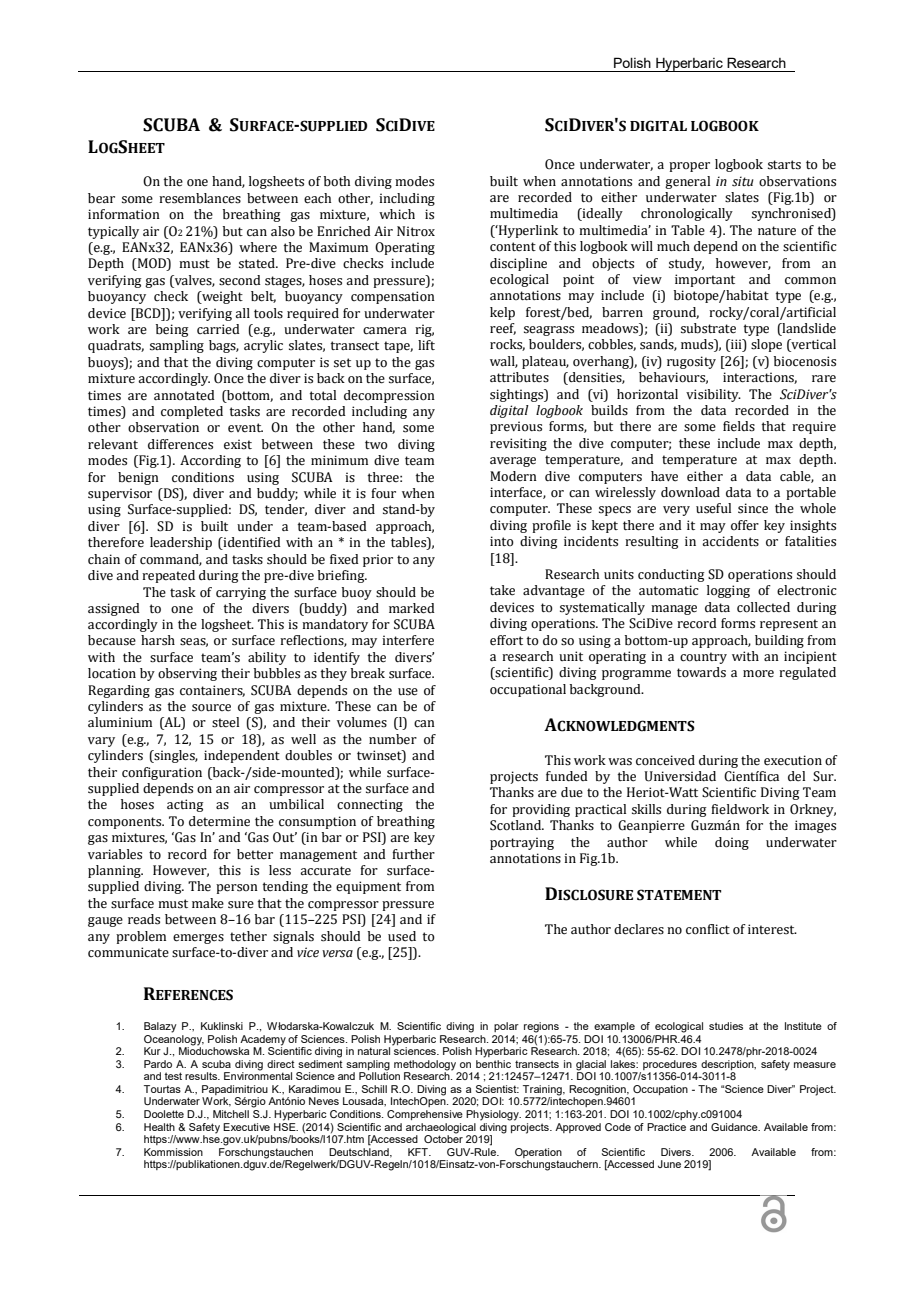  What do you see at coordinates (506, 640) in the screenshot?
I see `effort` at bounding box center [506, 640].
